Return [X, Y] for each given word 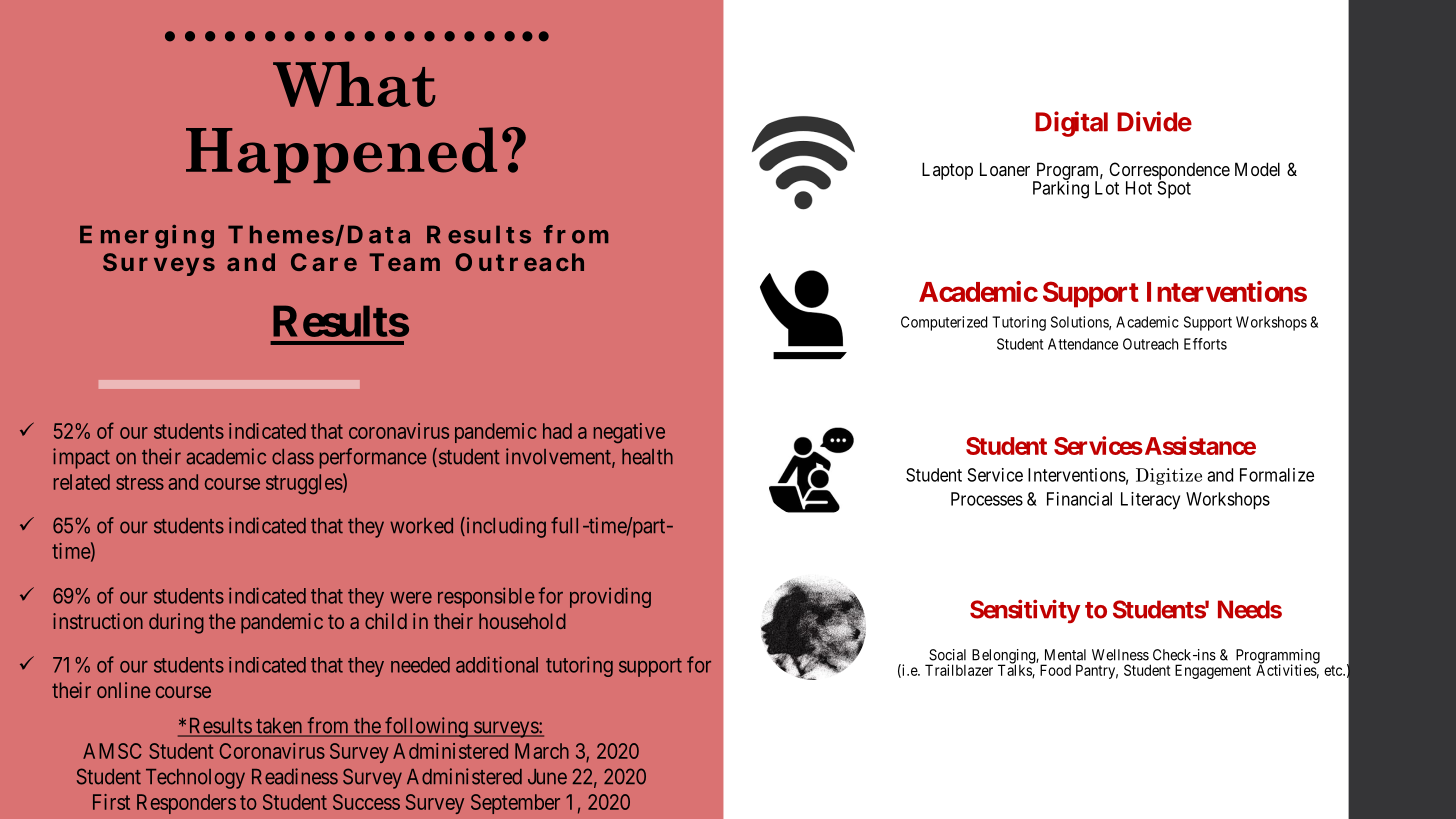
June [547, 777]
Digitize [1169, 476]
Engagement [1213, 671]
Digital [1071, 124]
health [647, 457]
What [354, 84]
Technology [195, 779]
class [293, 457]
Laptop [947, 171]
